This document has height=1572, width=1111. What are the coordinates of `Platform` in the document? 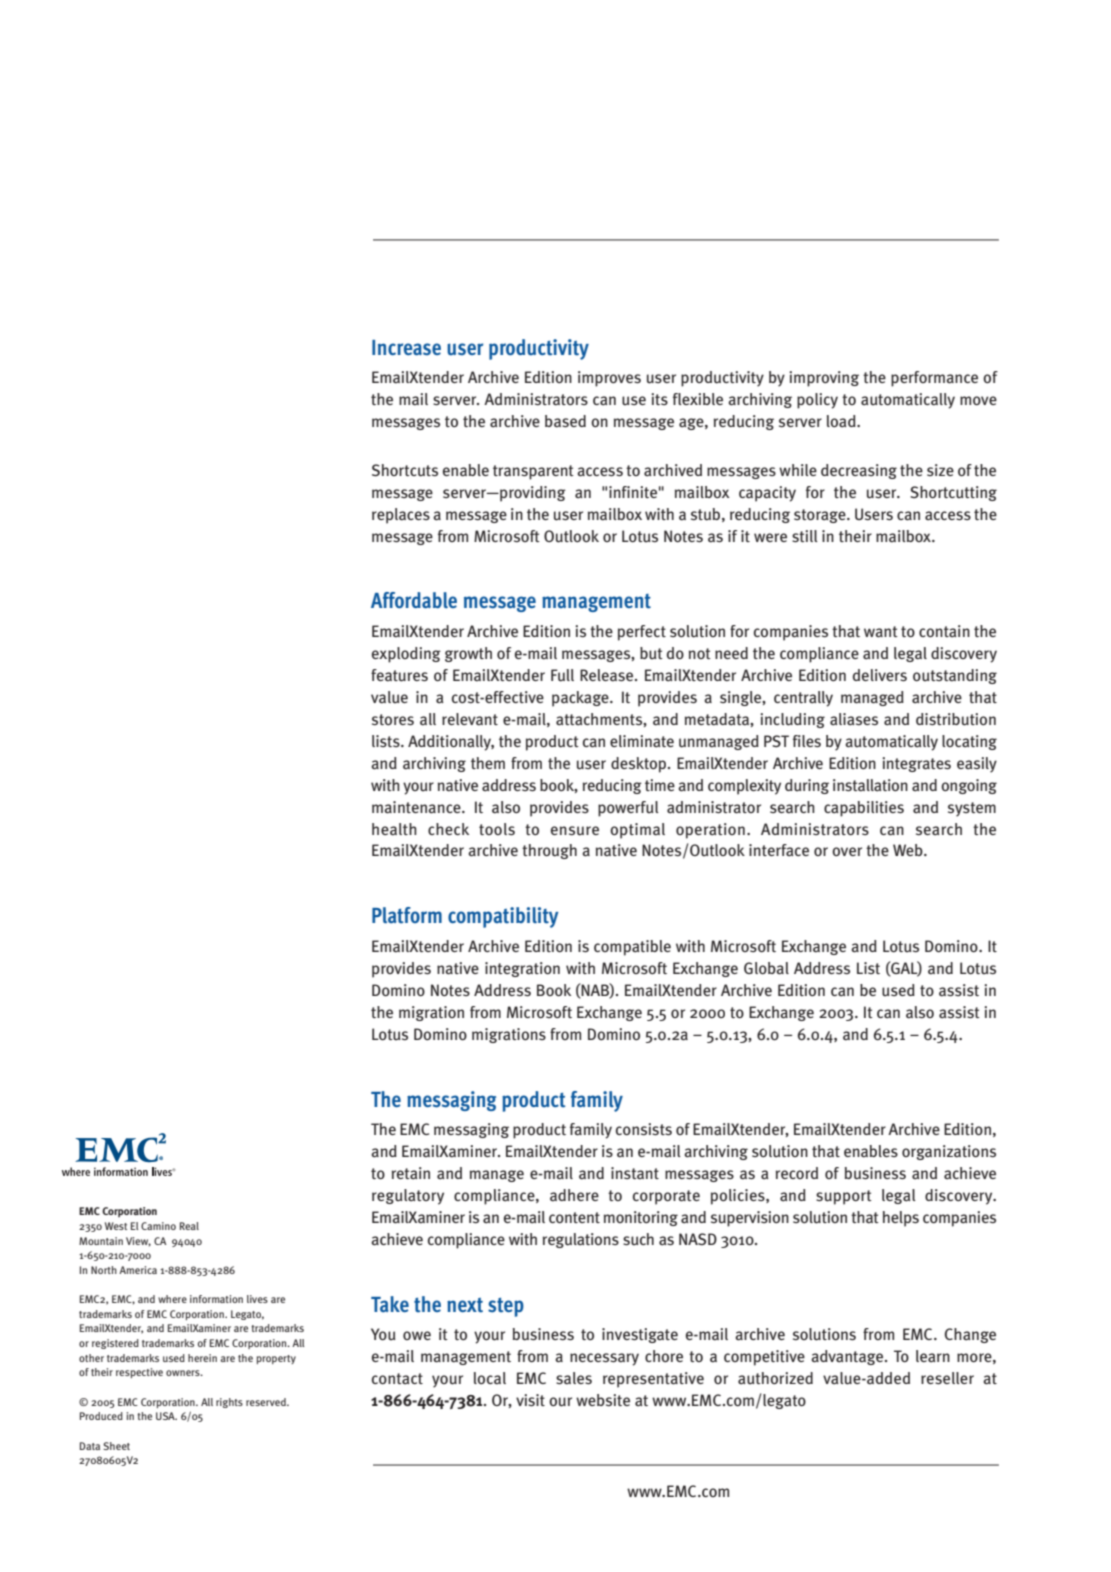 It's located at (407, 915).
